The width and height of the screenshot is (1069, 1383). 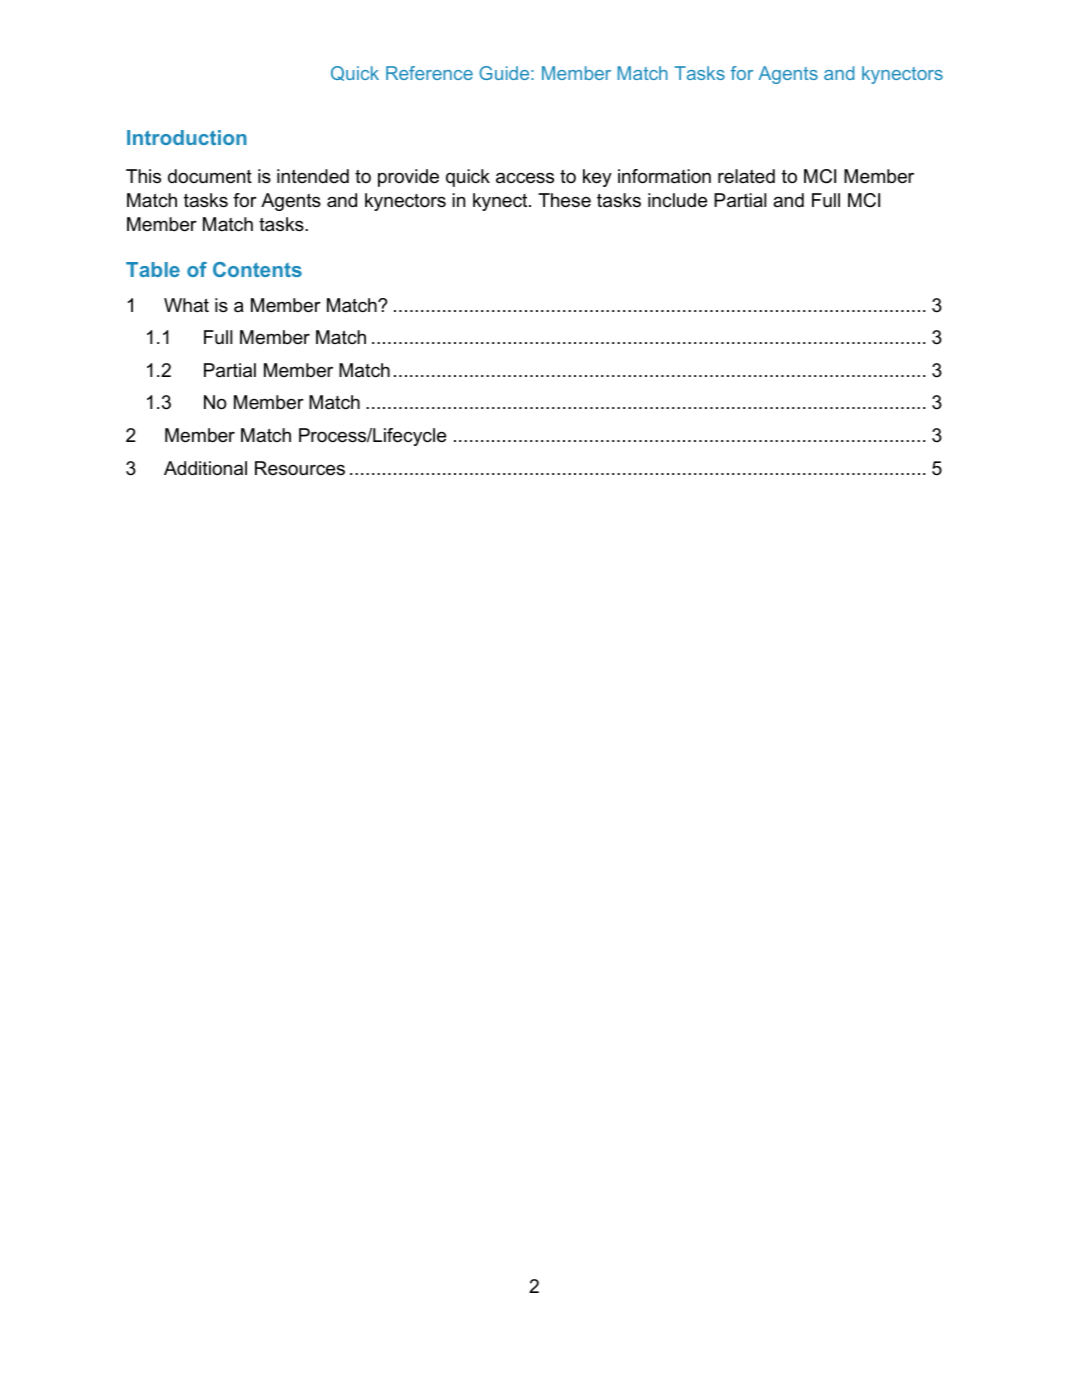 What do you see at coordinates (205, 468) in the screenshot?
I see `Additional` at bounding box center [205, 468].
